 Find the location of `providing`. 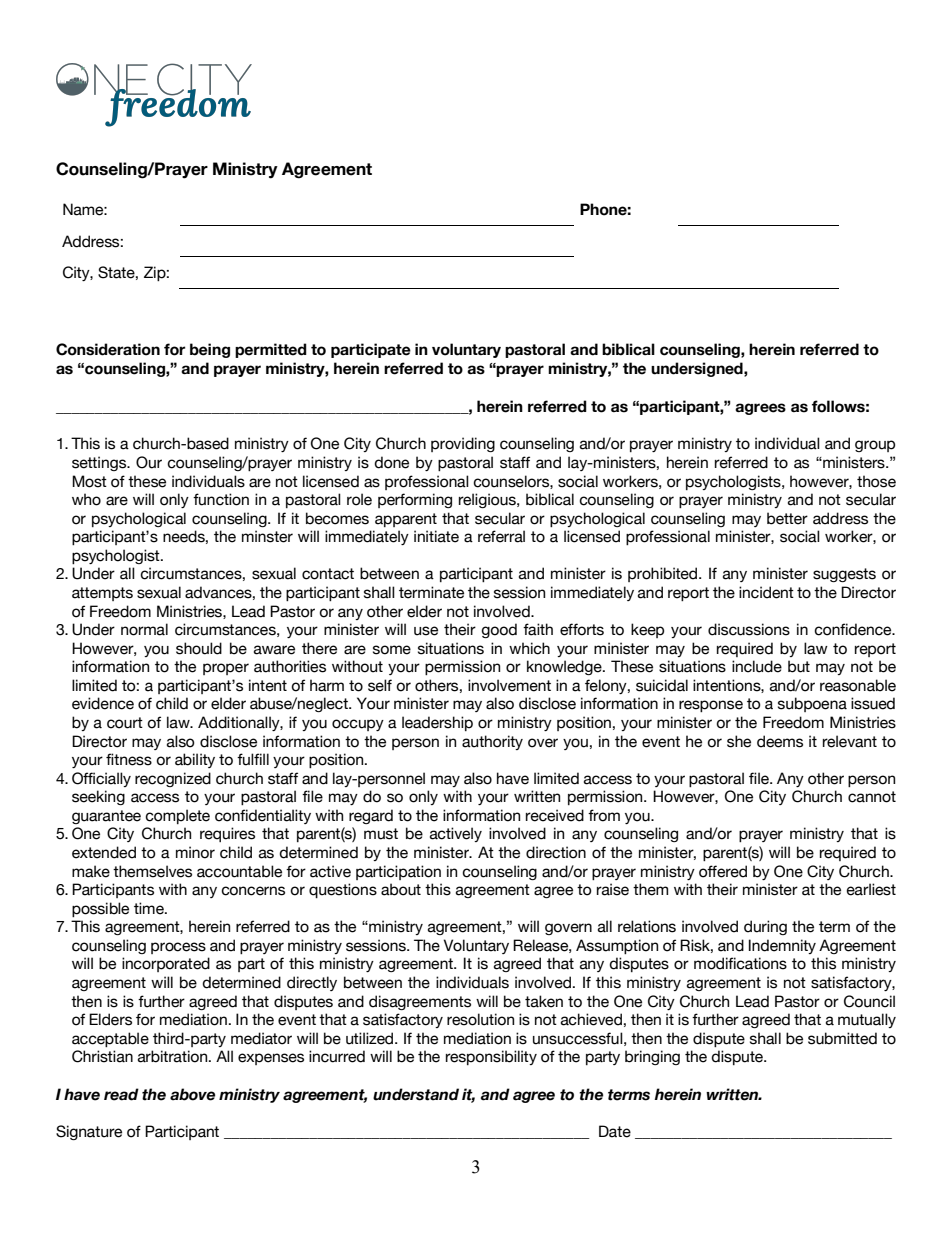

providing is located at coordinates (463, 444).
